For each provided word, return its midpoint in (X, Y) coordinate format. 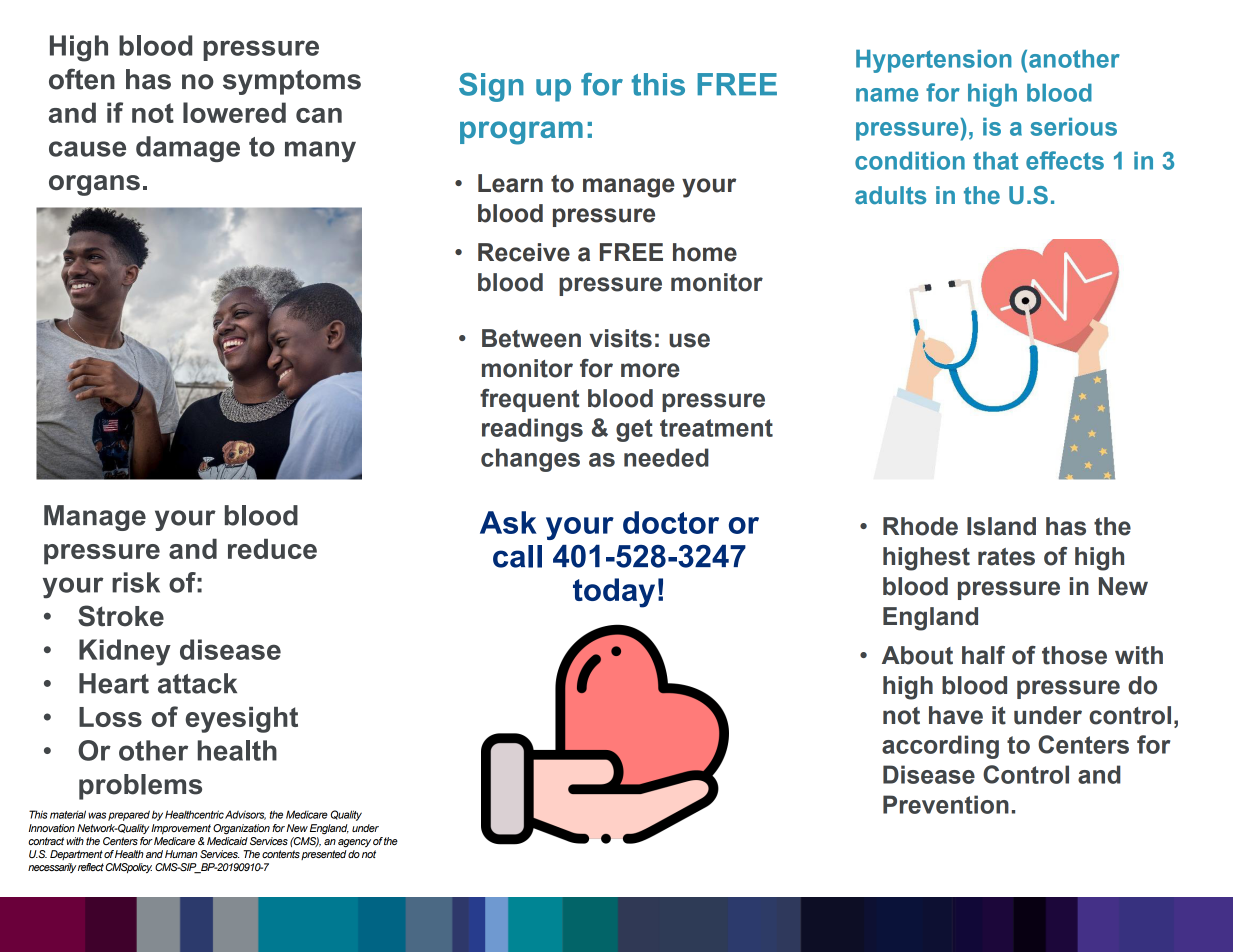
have (956, 715)
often (82, 79)
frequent (530, 400)
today (614, 593)
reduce (272, 548)
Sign (491, 87)
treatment (716, 428)
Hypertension (934, 61)
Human (181, 854)
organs (94, 185)
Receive (524, 252)
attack (197, 683)
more (650, 370)
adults (890, 195)
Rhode (920, 526)
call (517, 556)
